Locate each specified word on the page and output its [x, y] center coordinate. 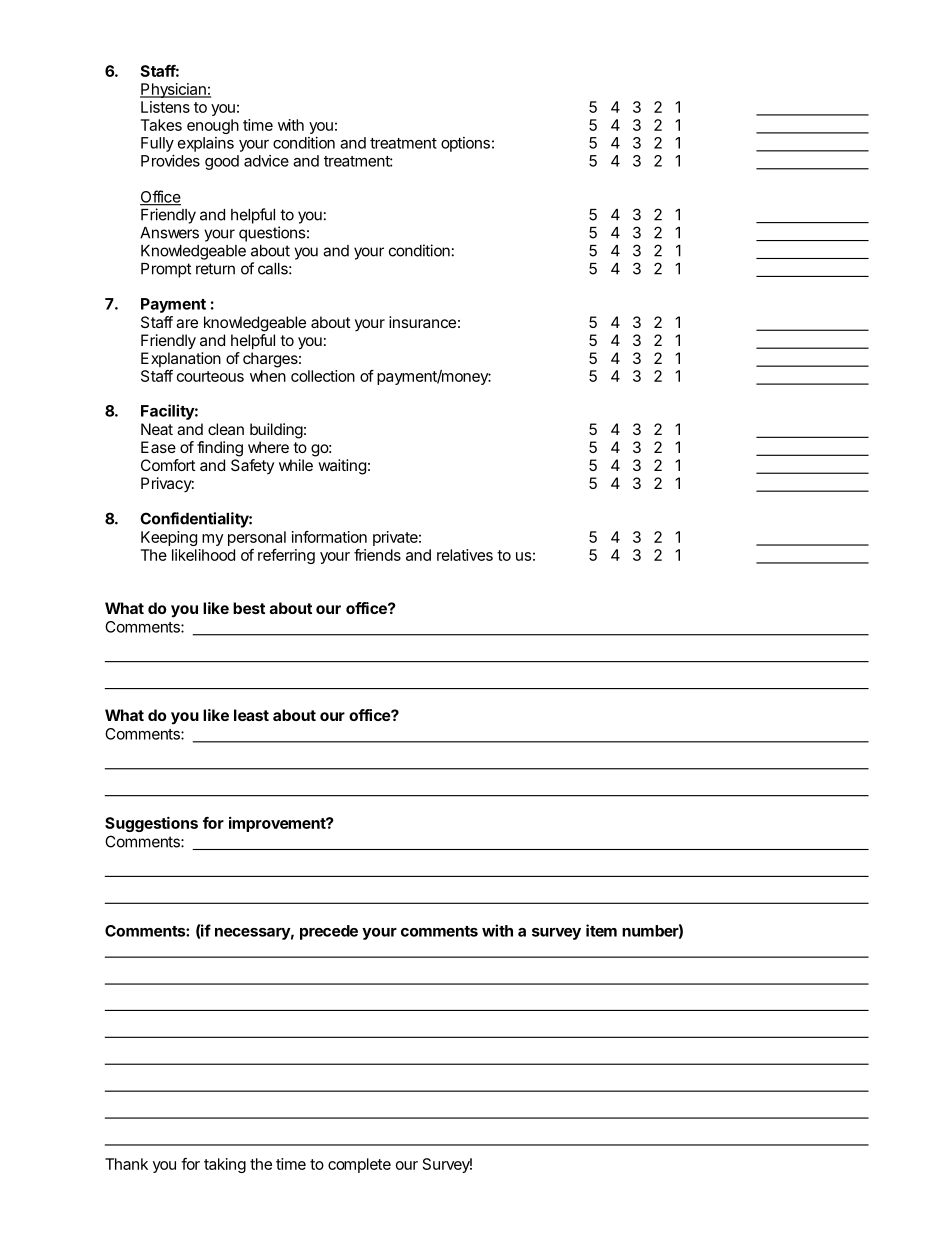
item [601, 930]
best [249, 608]
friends [377, 555]
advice [266, 161]
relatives [465, 555]
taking [225, 1165]
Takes [161, 125]
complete [359, 1165]
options [465, 144]
